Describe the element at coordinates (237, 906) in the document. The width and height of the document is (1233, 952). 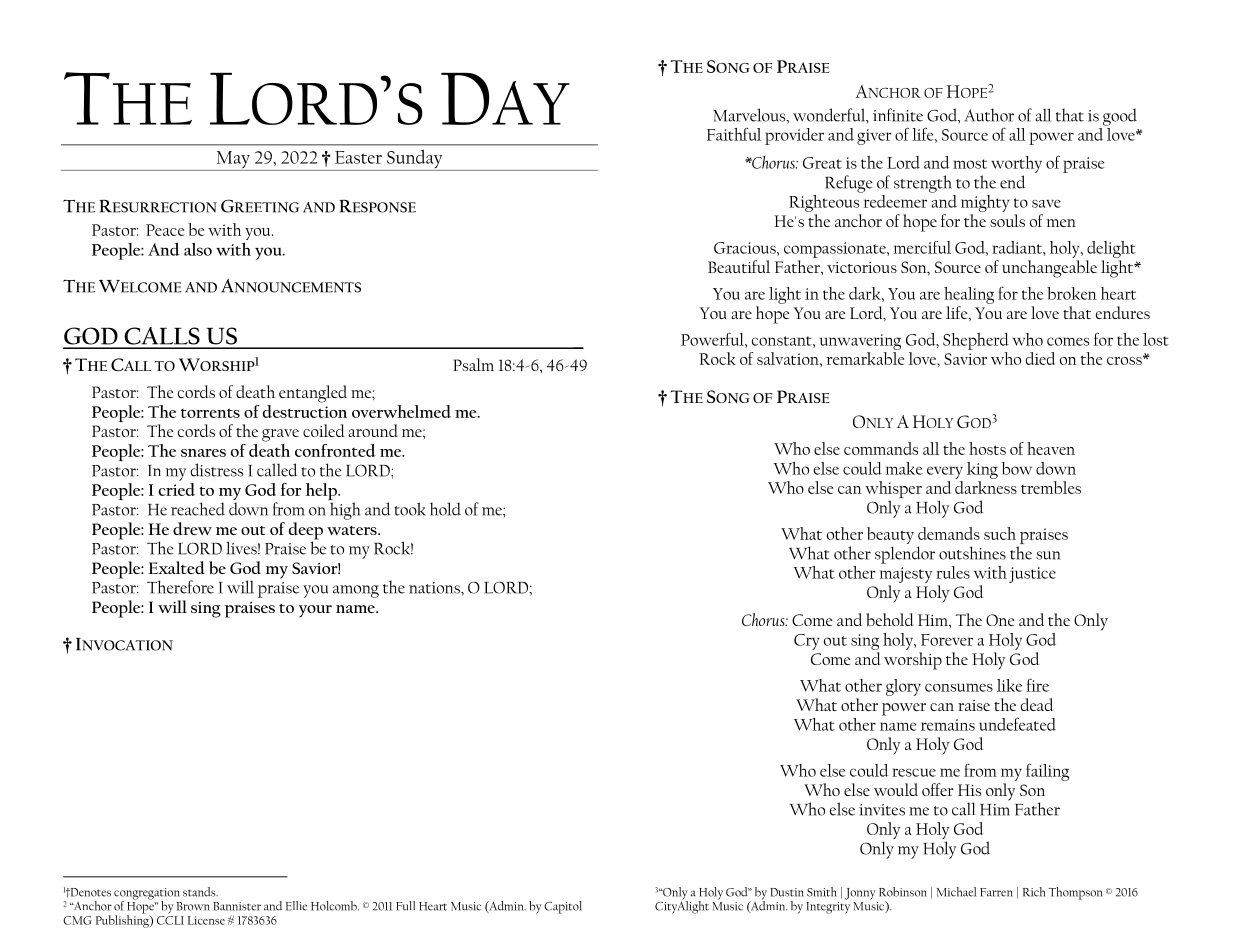
I see `Bannister` at that location.
